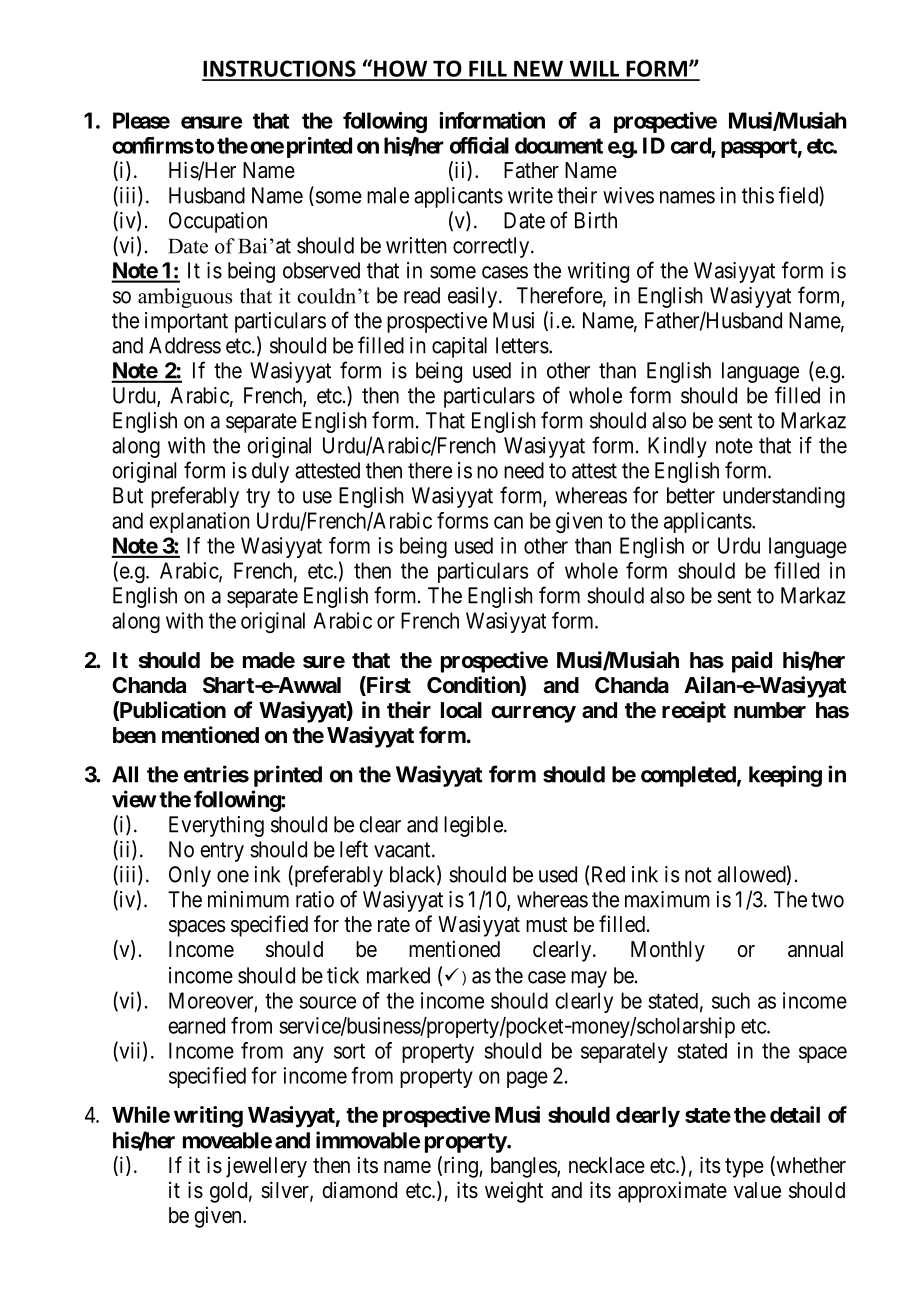  What do you see at coordinates (218, 222) in the document?
I see `Occupation` at bounding box center [218, 222].
